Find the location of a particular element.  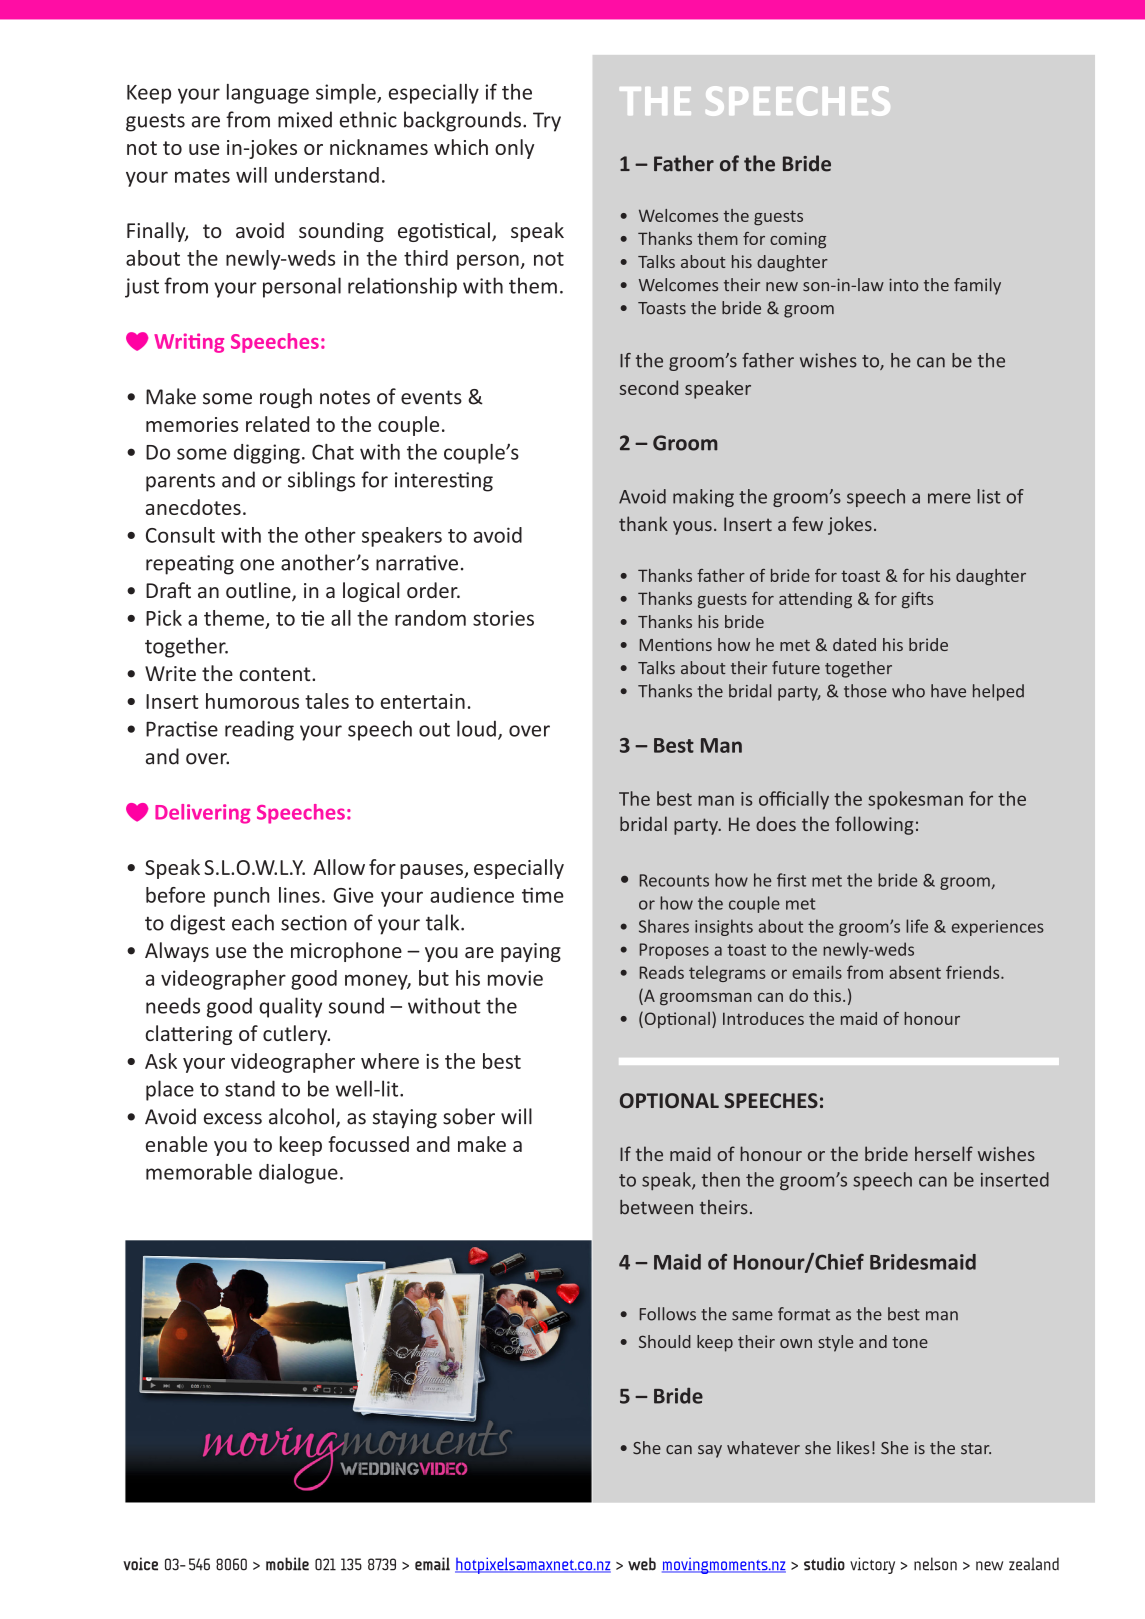

spokesman is located at coordinates (915, 800).
